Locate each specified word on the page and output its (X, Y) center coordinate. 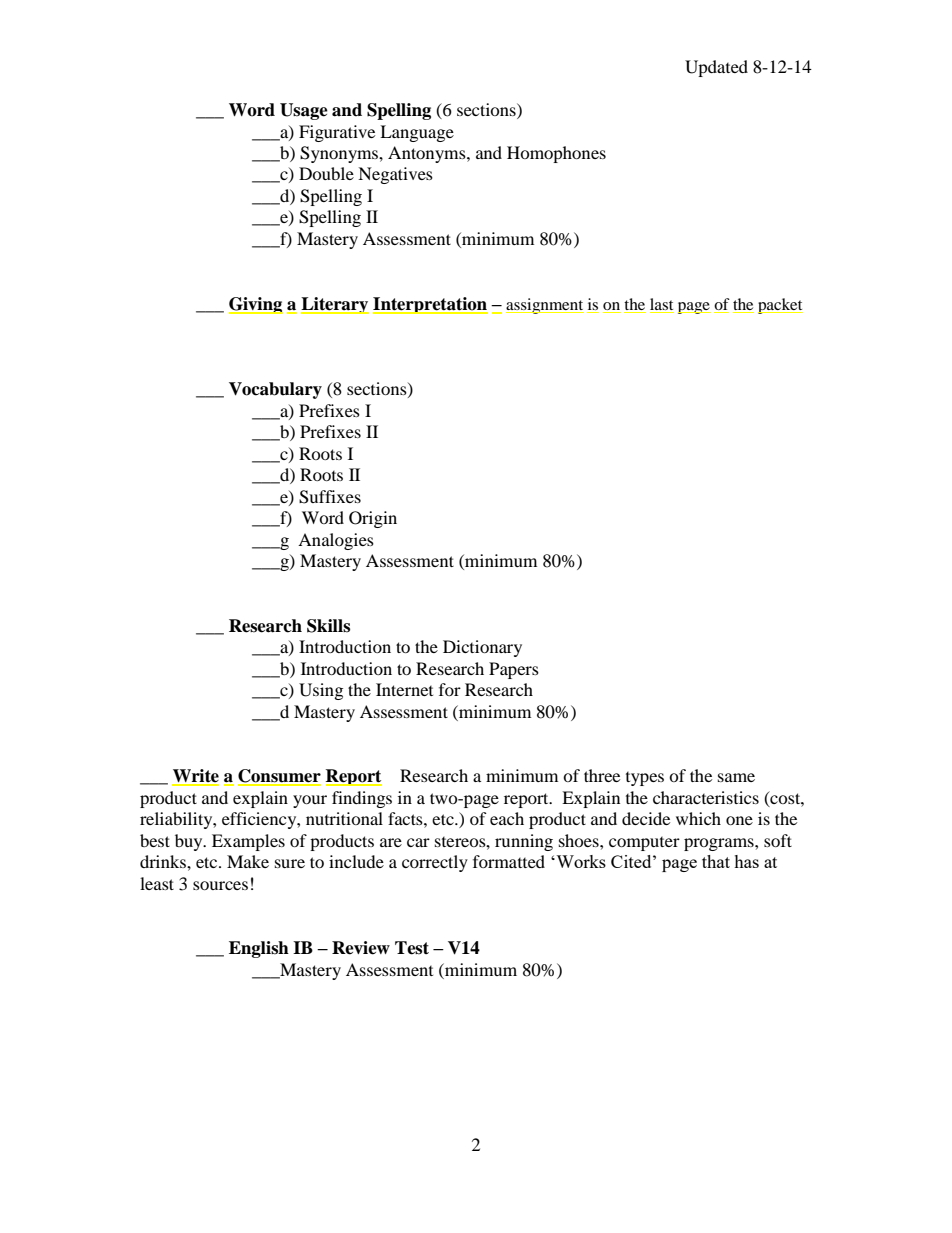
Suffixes (330, 497)
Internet (404, 689)
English (259, 949)
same (736, 777)
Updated (716, 68)
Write (195, 777)
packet (780, 306)
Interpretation (430, 305)
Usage (304, 111)
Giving (256, 305)
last (661, 304)
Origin (373, 519)
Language (417, 133)
